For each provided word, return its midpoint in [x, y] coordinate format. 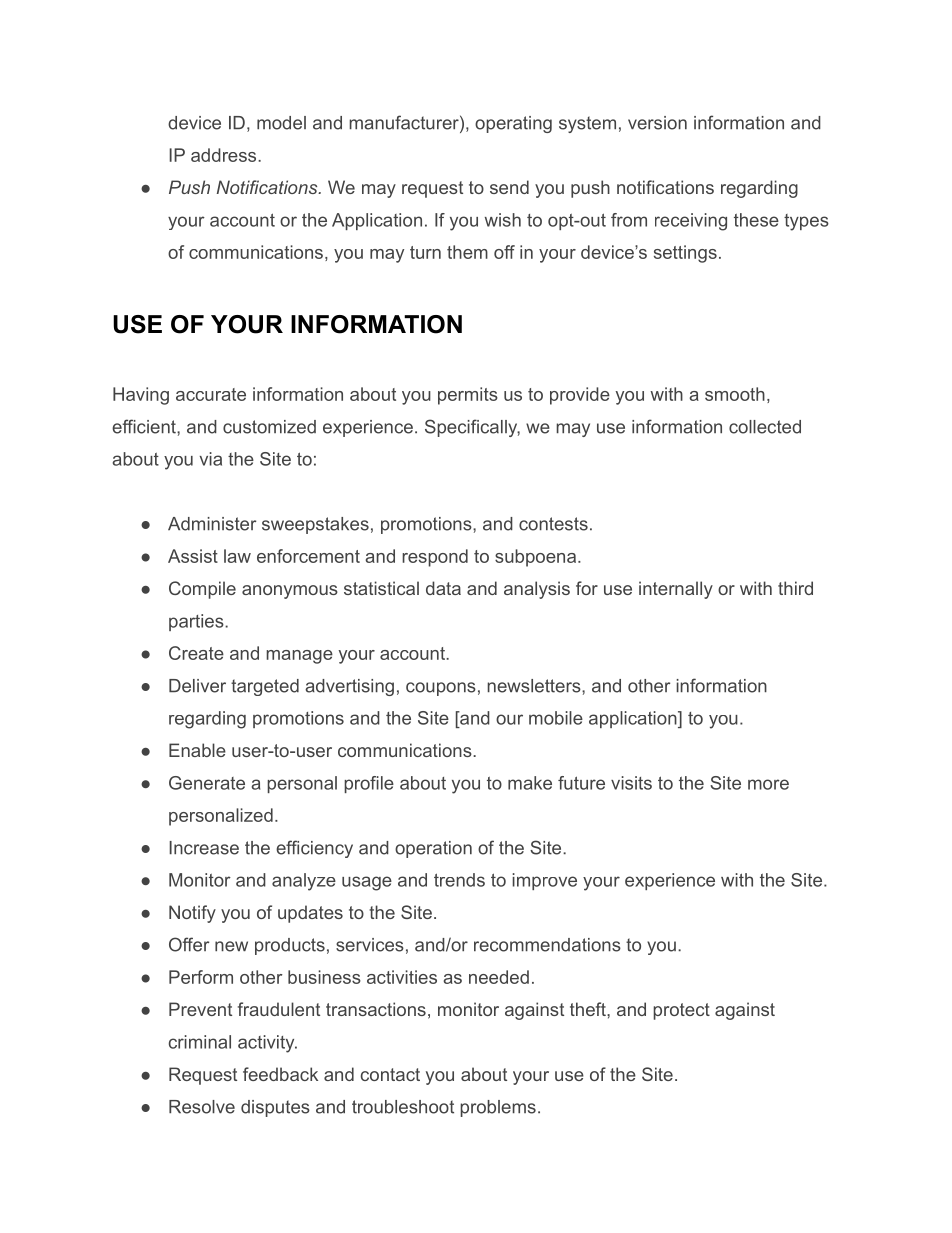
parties [197, 622]
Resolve [202, 1107]
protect [681, 1011]
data [443, 588]
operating [513, 124]
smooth [735, 394]
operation [433, 849]
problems [498, 1108]
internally [676, 590]
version [657, 123]
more [768, 784]
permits [468, 396]
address [225, 155]
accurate [211, 394]
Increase [204, 848]
